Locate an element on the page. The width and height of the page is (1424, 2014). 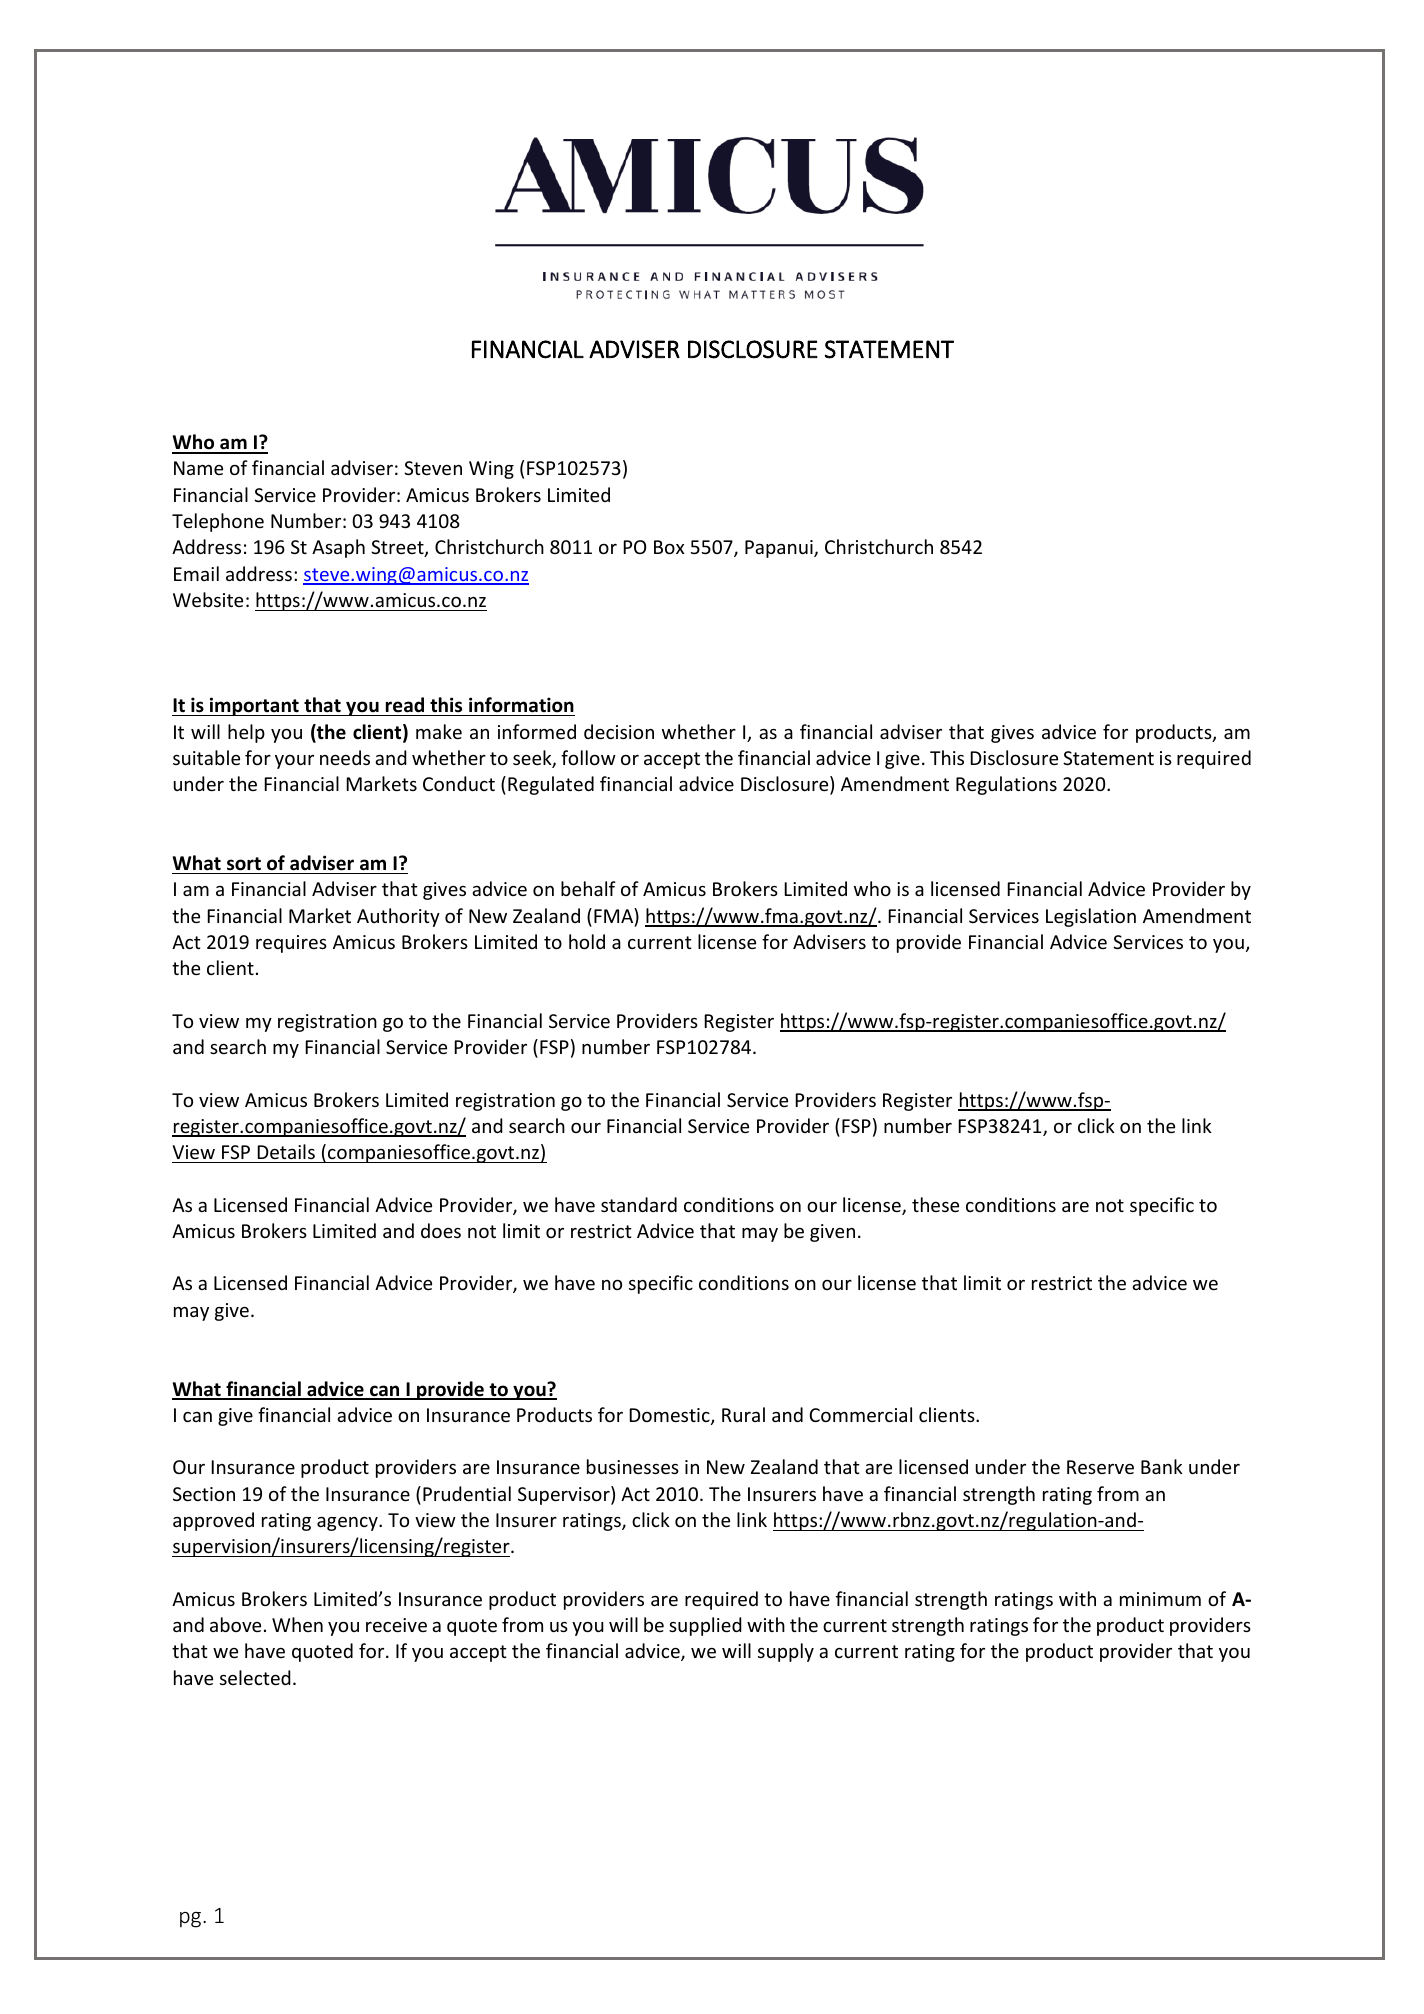
these is located at coordinates (935, 1204).
